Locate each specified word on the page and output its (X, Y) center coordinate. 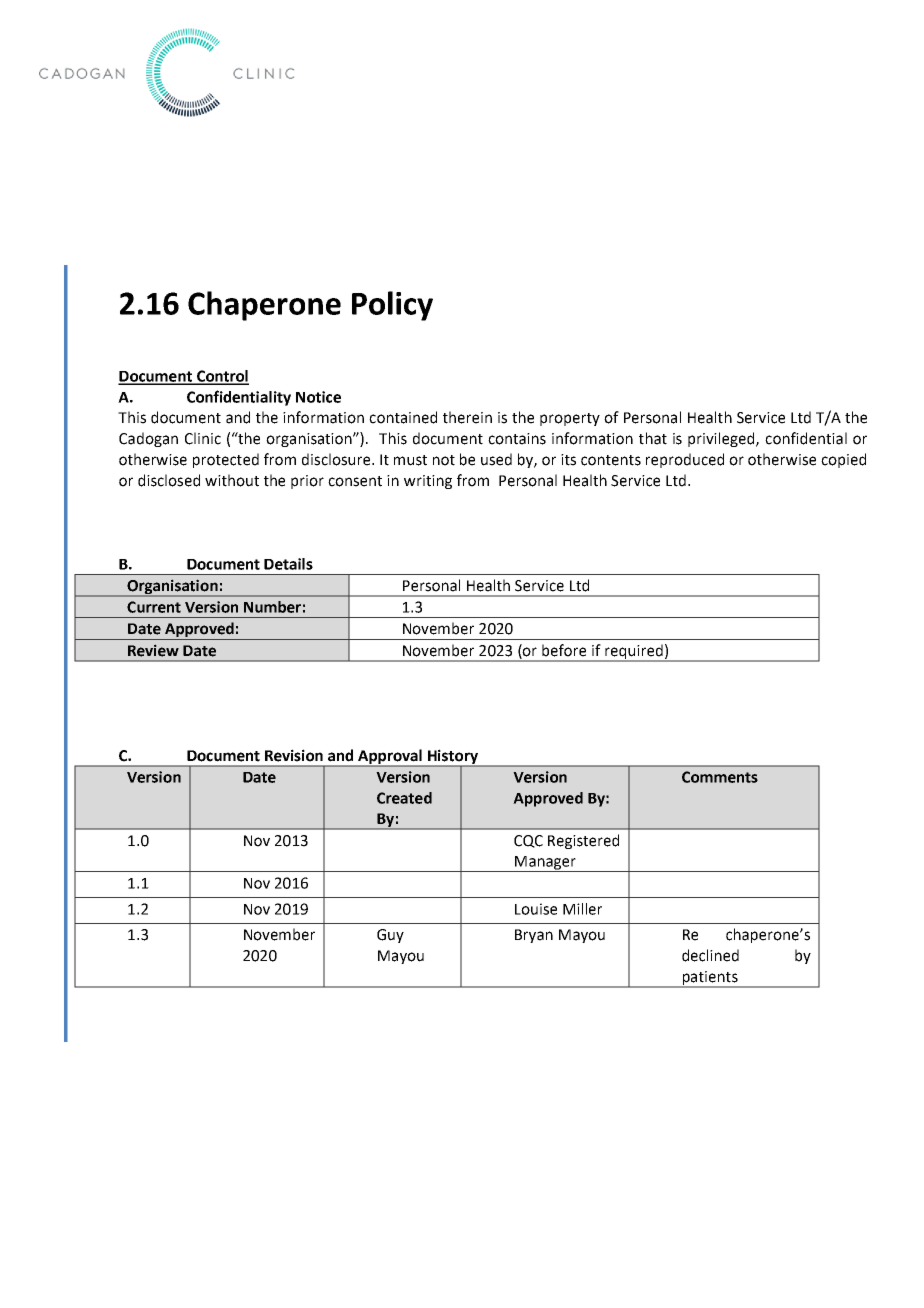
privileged (722, 439)
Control (222, 377)
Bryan (534, 936)
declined (710, 955)
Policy (392, 306)
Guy (390, 936)
